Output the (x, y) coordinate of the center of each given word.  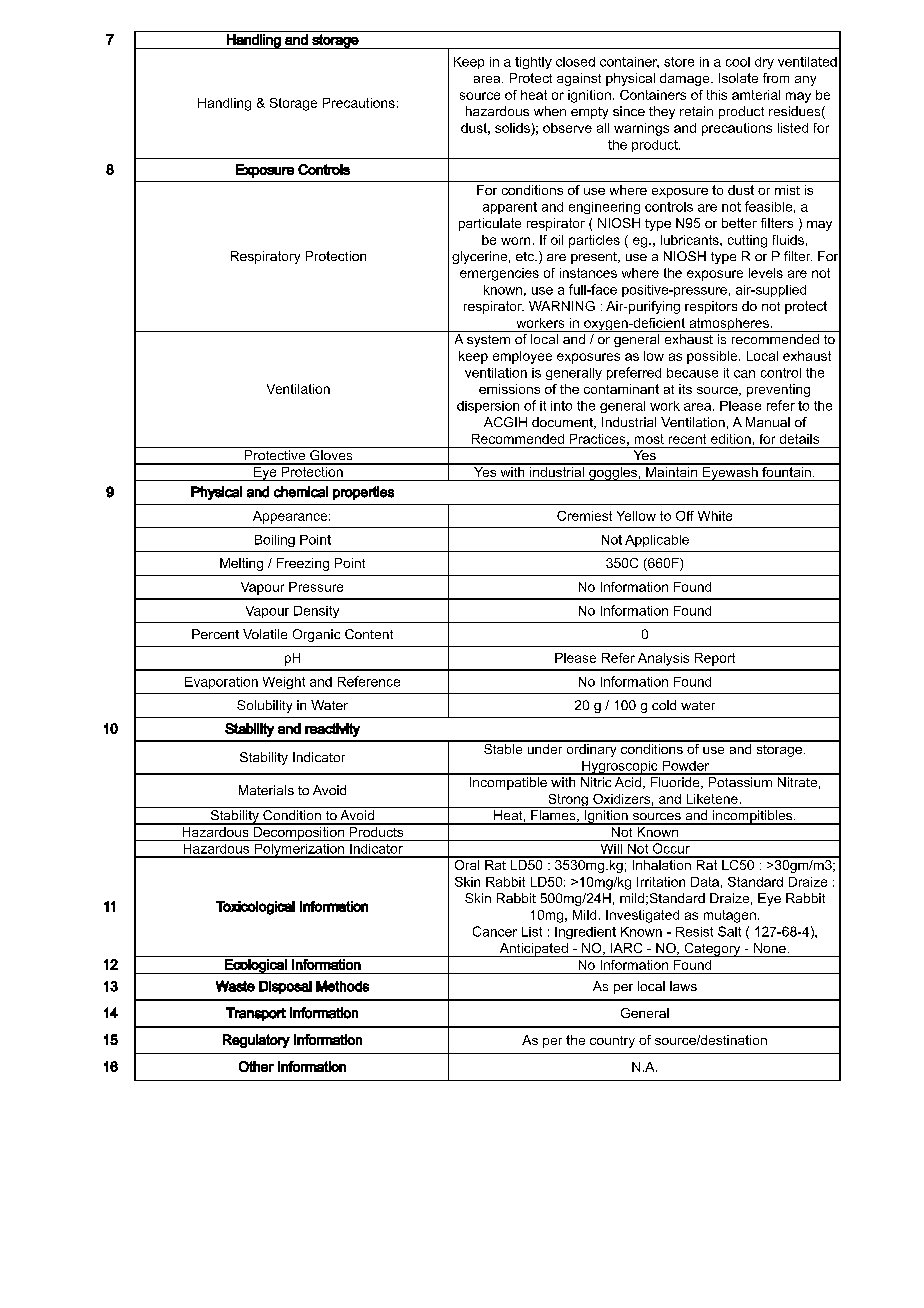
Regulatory (256, 1041)
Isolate (738, 78)
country (612, 1042)
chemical (301, 492)
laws (683, 986)
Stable (503, 747)
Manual (768, 422)
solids (512, 128)
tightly (533, 63)
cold (664, 705)
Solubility (264, 706)
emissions (509, 389)
